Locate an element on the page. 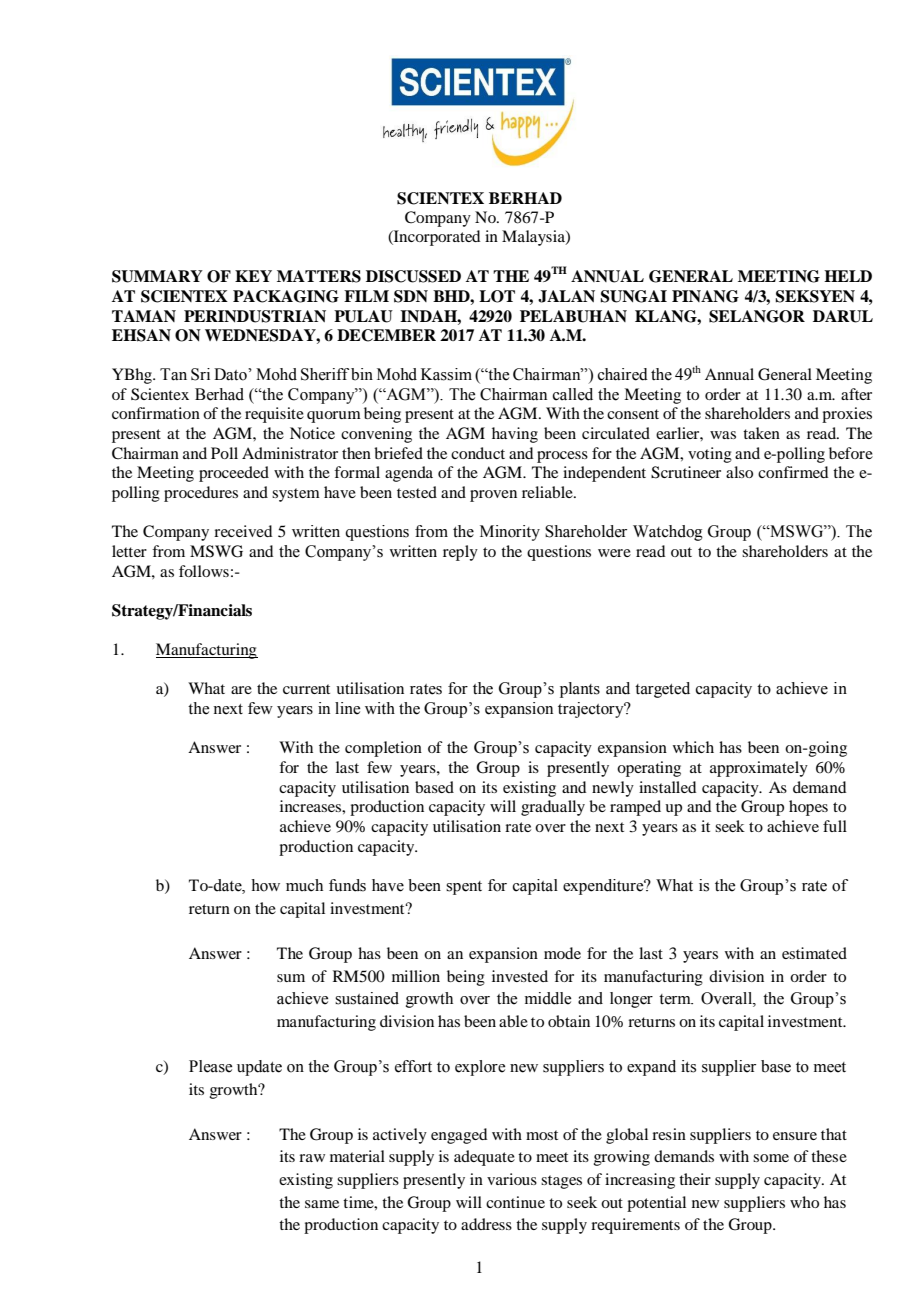 This document has height=1308, width=924. LOT is located at coordinates (497, 296).
